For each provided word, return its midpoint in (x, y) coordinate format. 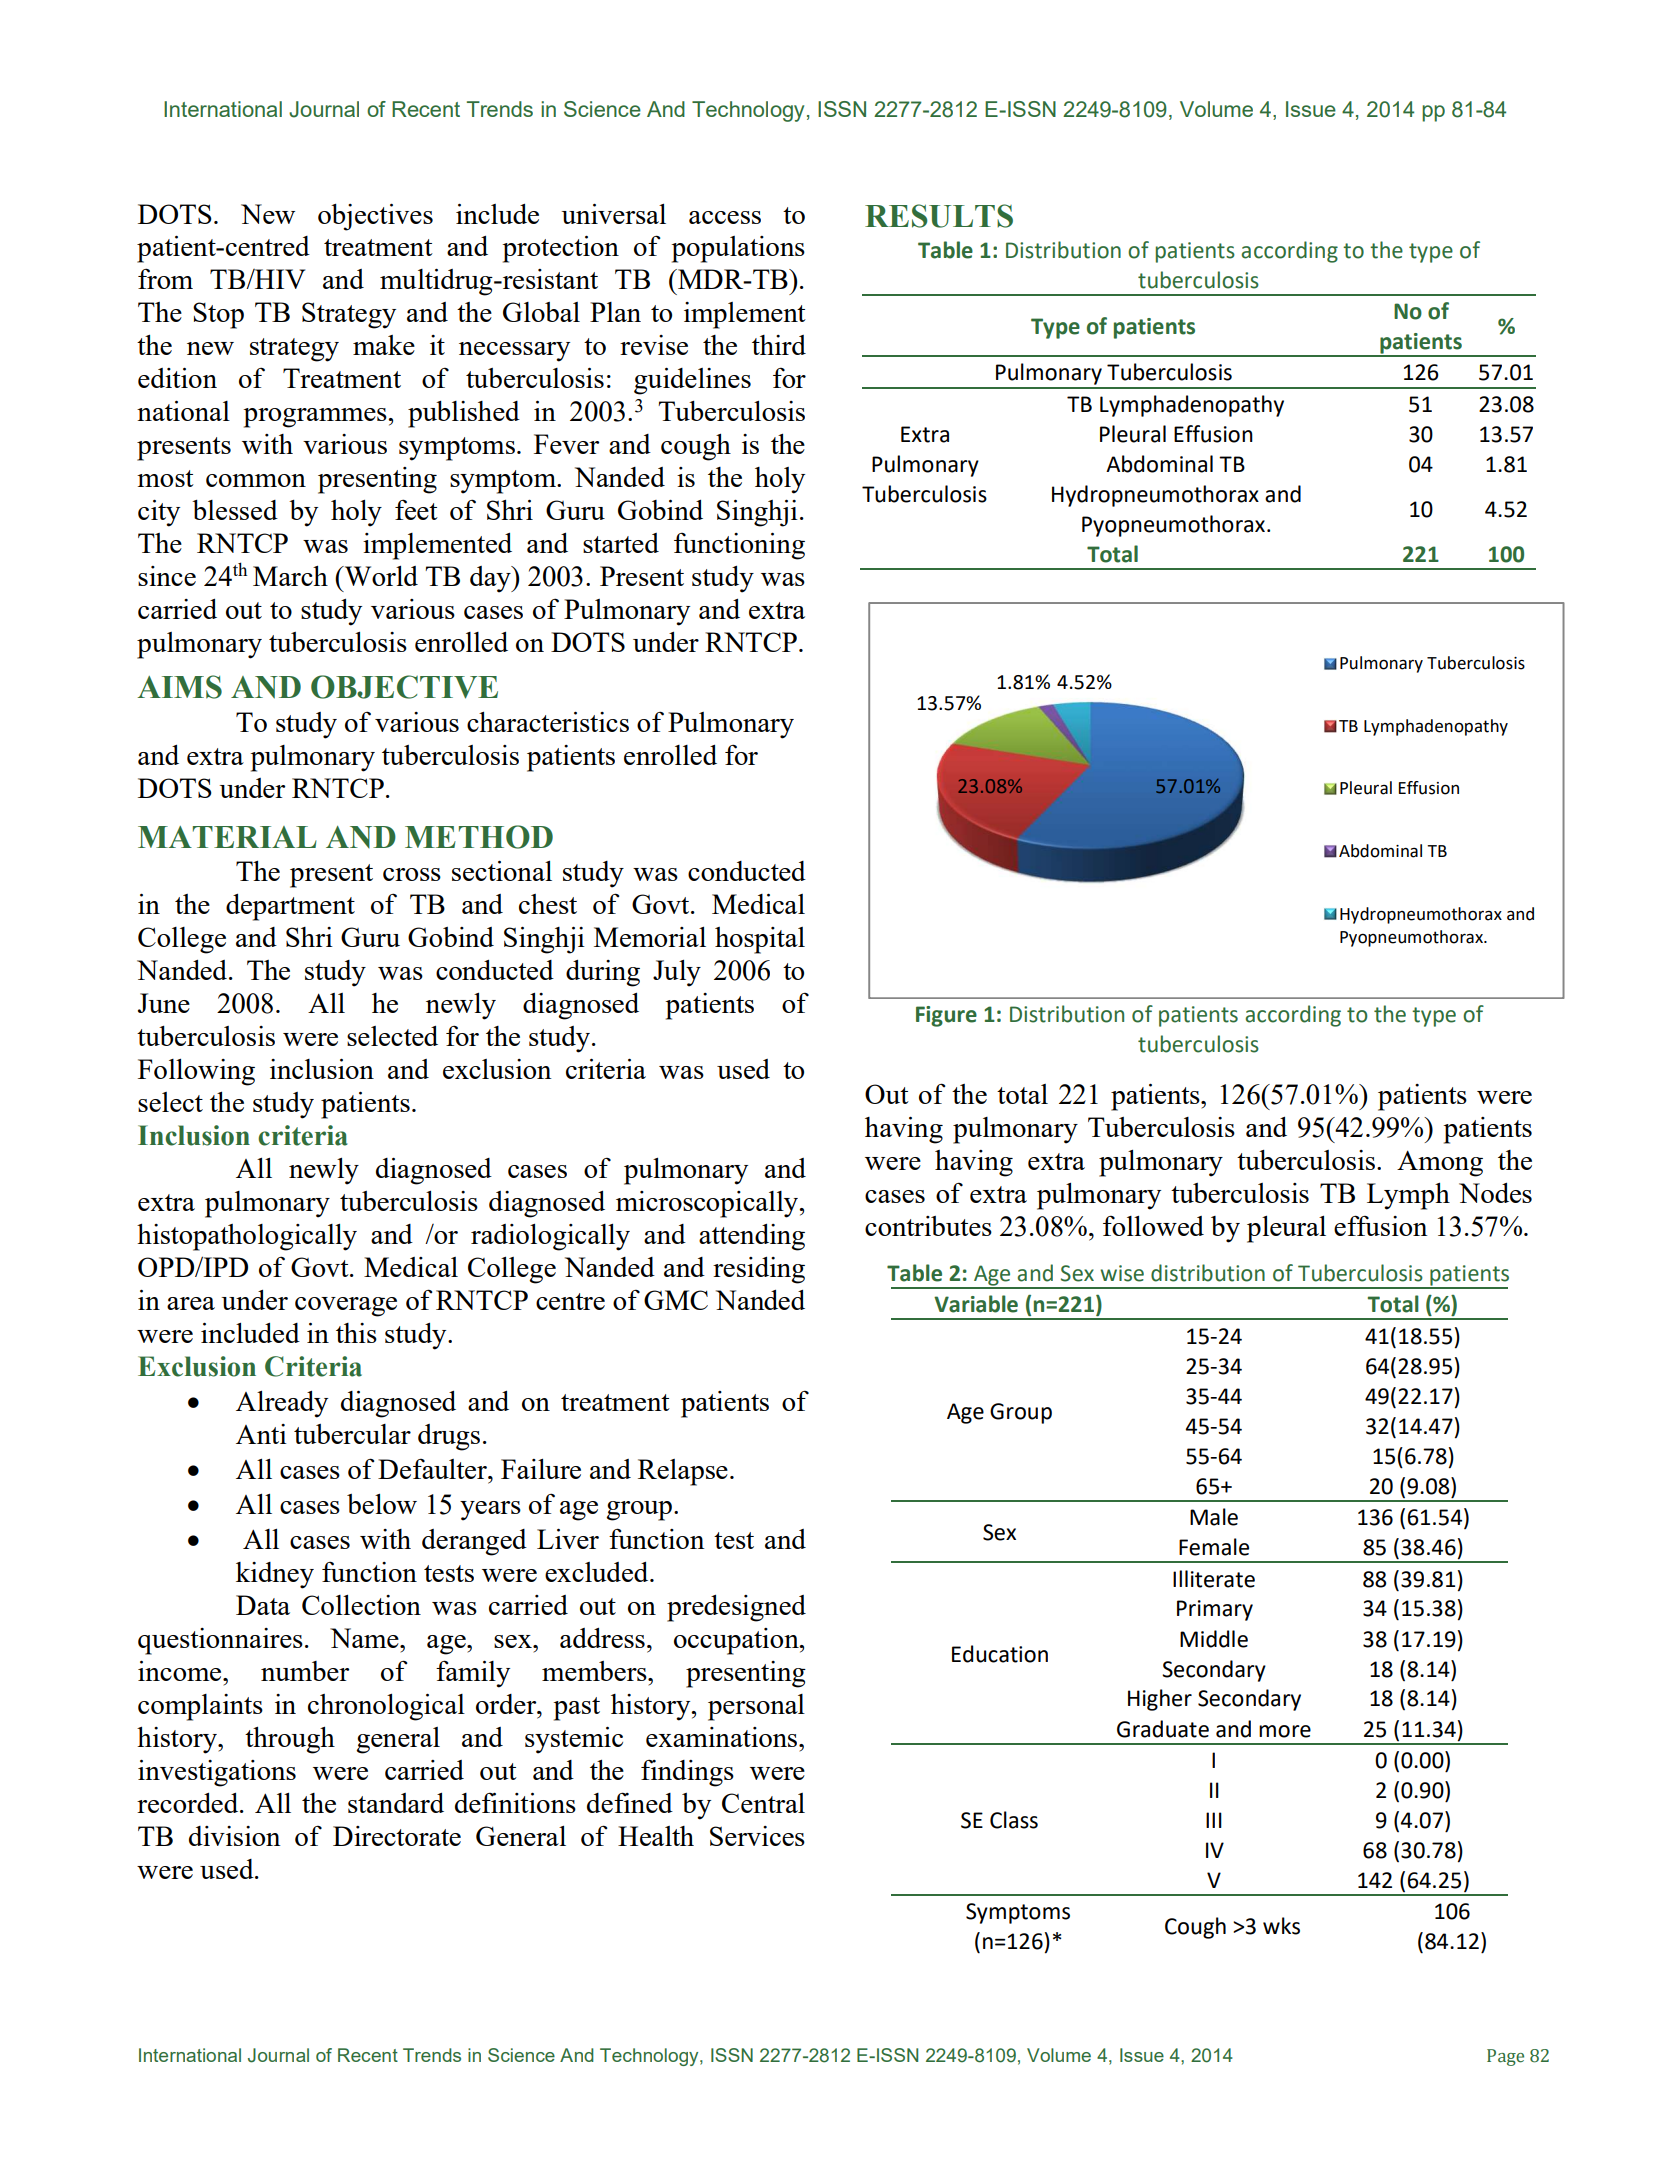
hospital (760, 940)
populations (738, 249)
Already (282, 1404)
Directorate (397, 1836)
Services (757, 1836)
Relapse (683, 1472)
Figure (946, 1016)
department (290, 907)
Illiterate (1214, 1579)
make (384, 345)
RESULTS (939, 216)
